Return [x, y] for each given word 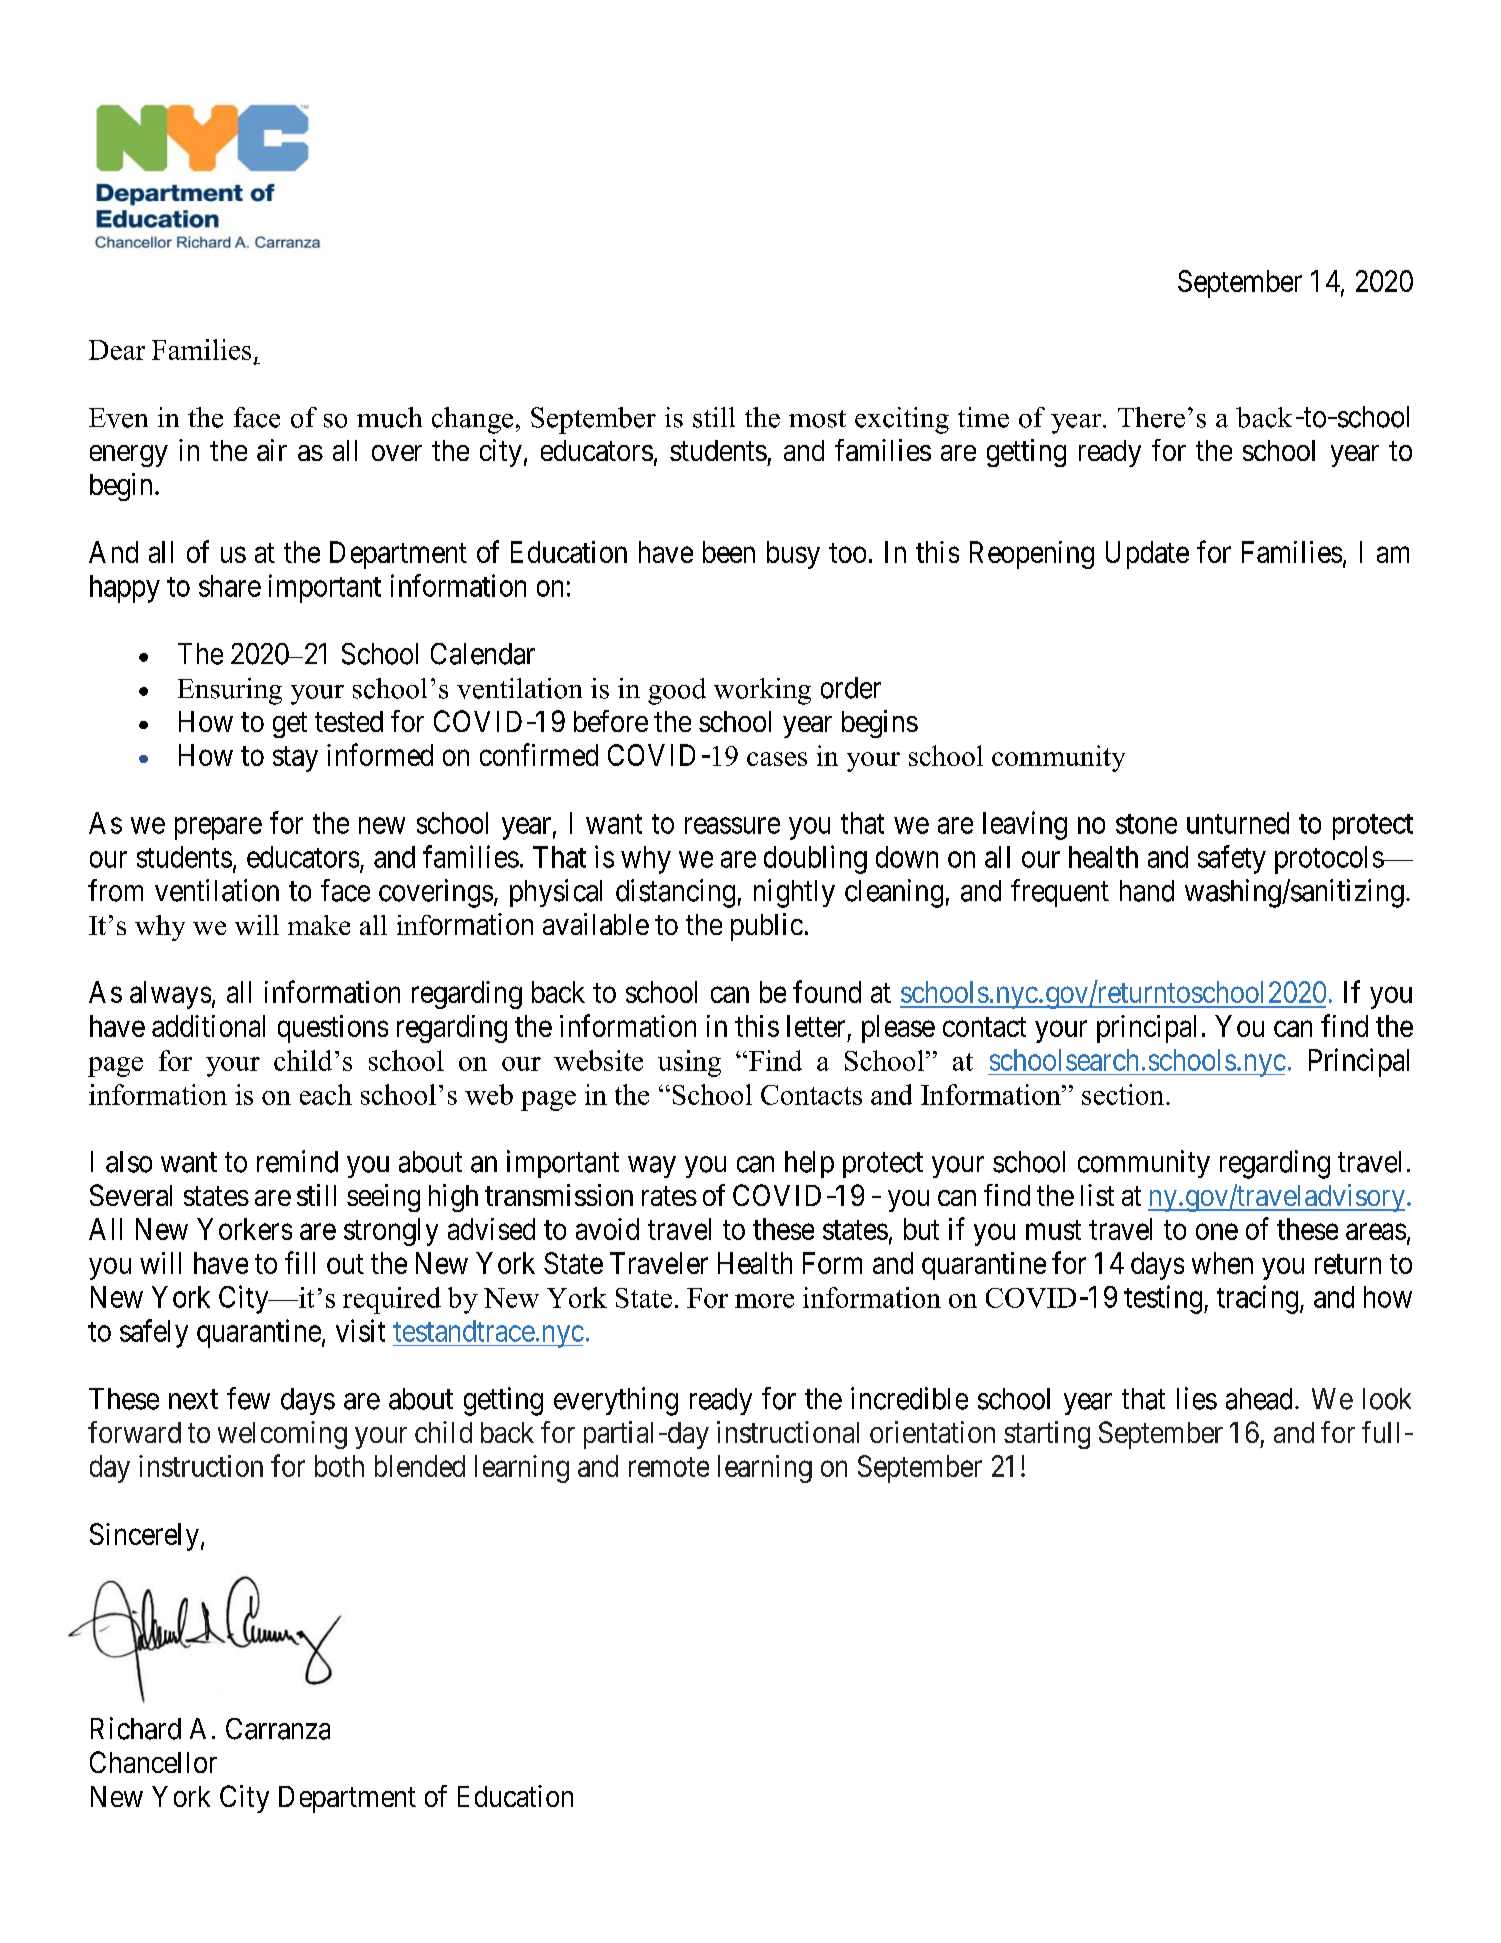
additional [208, 1026]
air [272, 450]
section [1124, 1094]
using [689, 1063]
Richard [136, 1728]
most [817, 419]
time [983, 417]
